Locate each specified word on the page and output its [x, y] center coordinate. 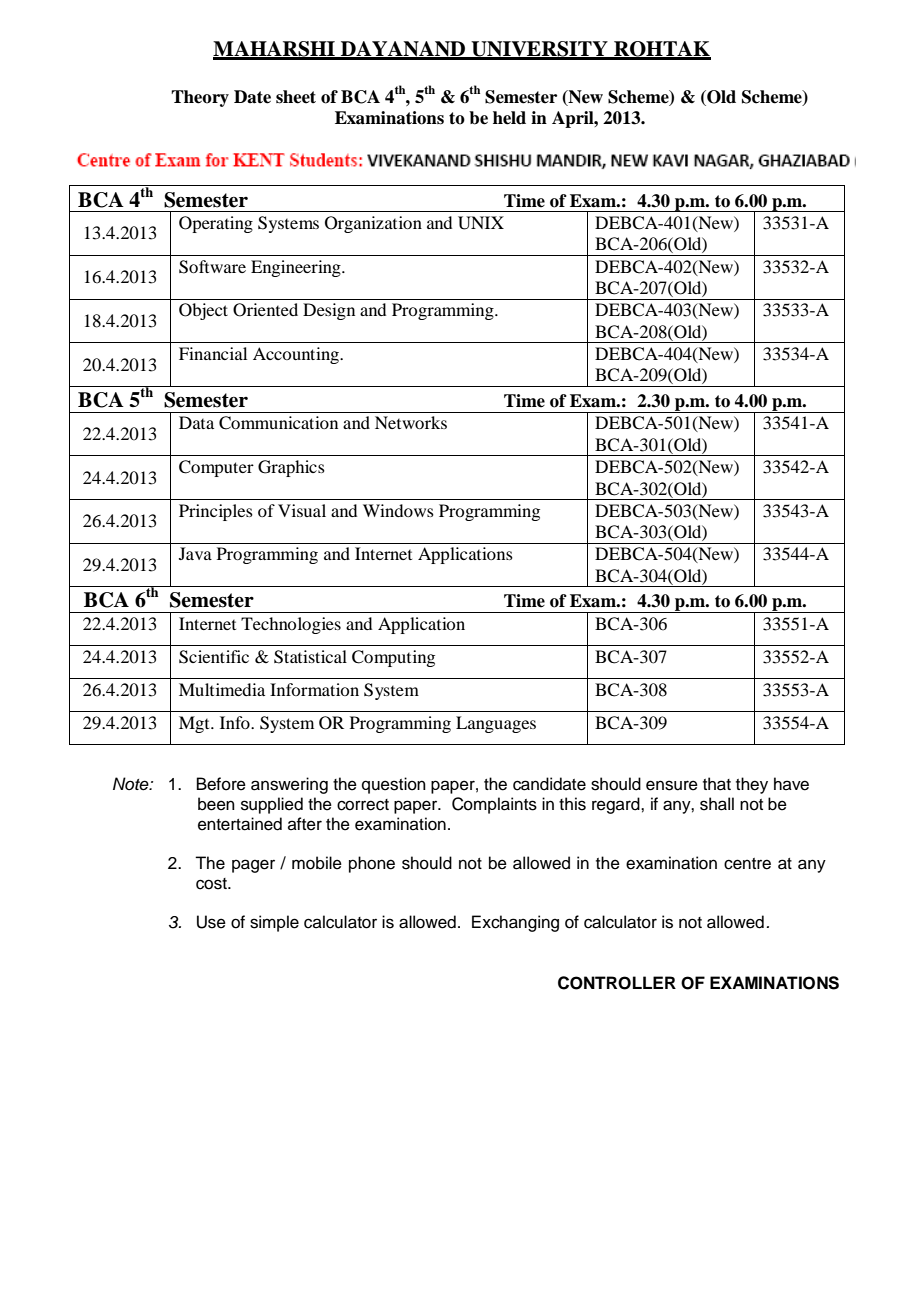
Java [195, 553]
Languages [496, 724]
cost [212, 884]
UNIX [481, 223]
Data [196, 422]
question [394, 785]
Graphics [291, 468]
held [509, 118]
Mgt [195, 724]
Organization [373, 224]
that [717, 784]
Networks [411, 422]
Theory [200, 98]
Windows [398, 510]
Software [212, 267]
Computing [393, 658]
